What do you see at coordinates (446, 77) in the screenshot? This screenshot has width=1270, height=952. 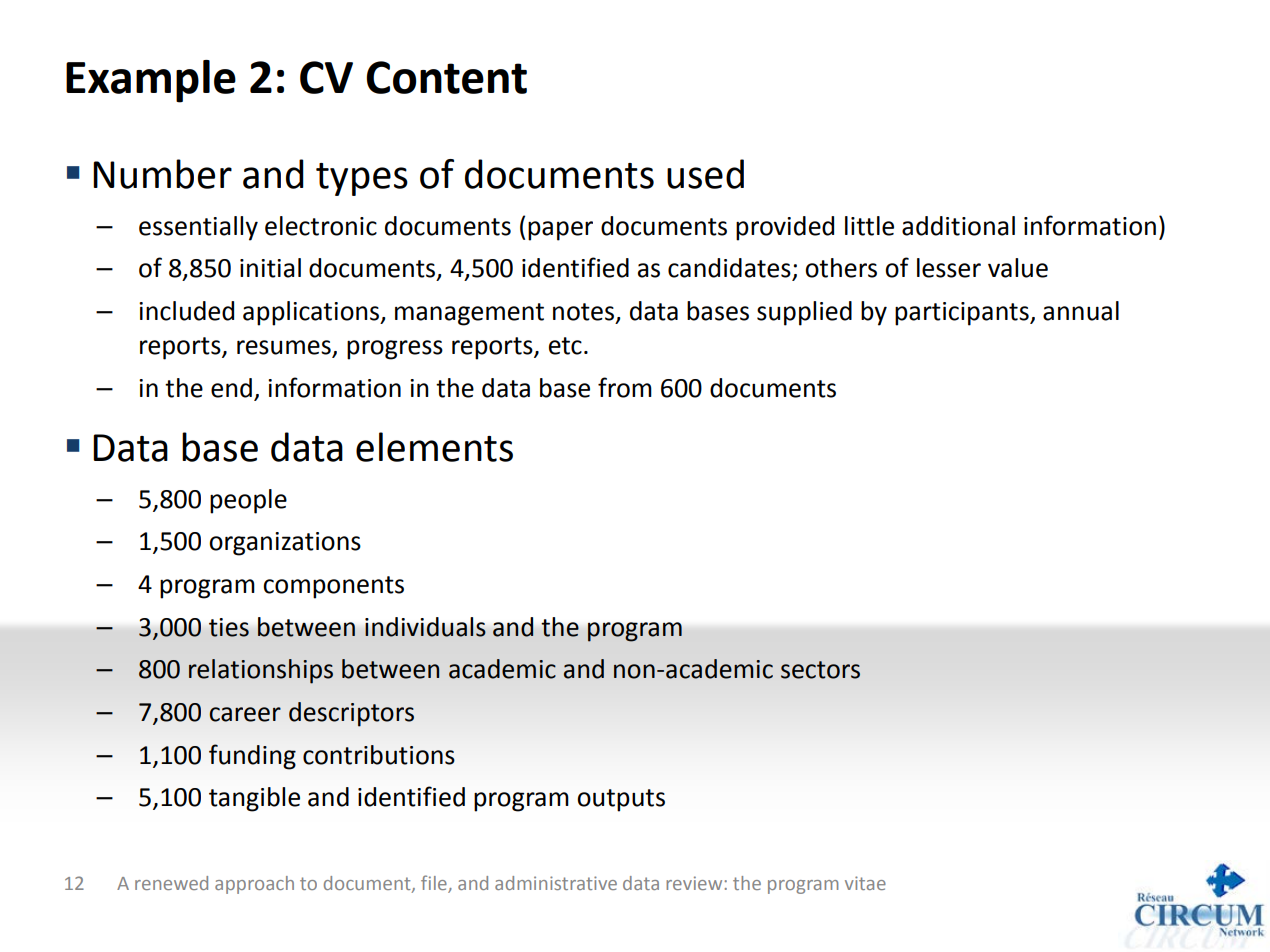 I see `Content` at bounding box center [446, 77].
